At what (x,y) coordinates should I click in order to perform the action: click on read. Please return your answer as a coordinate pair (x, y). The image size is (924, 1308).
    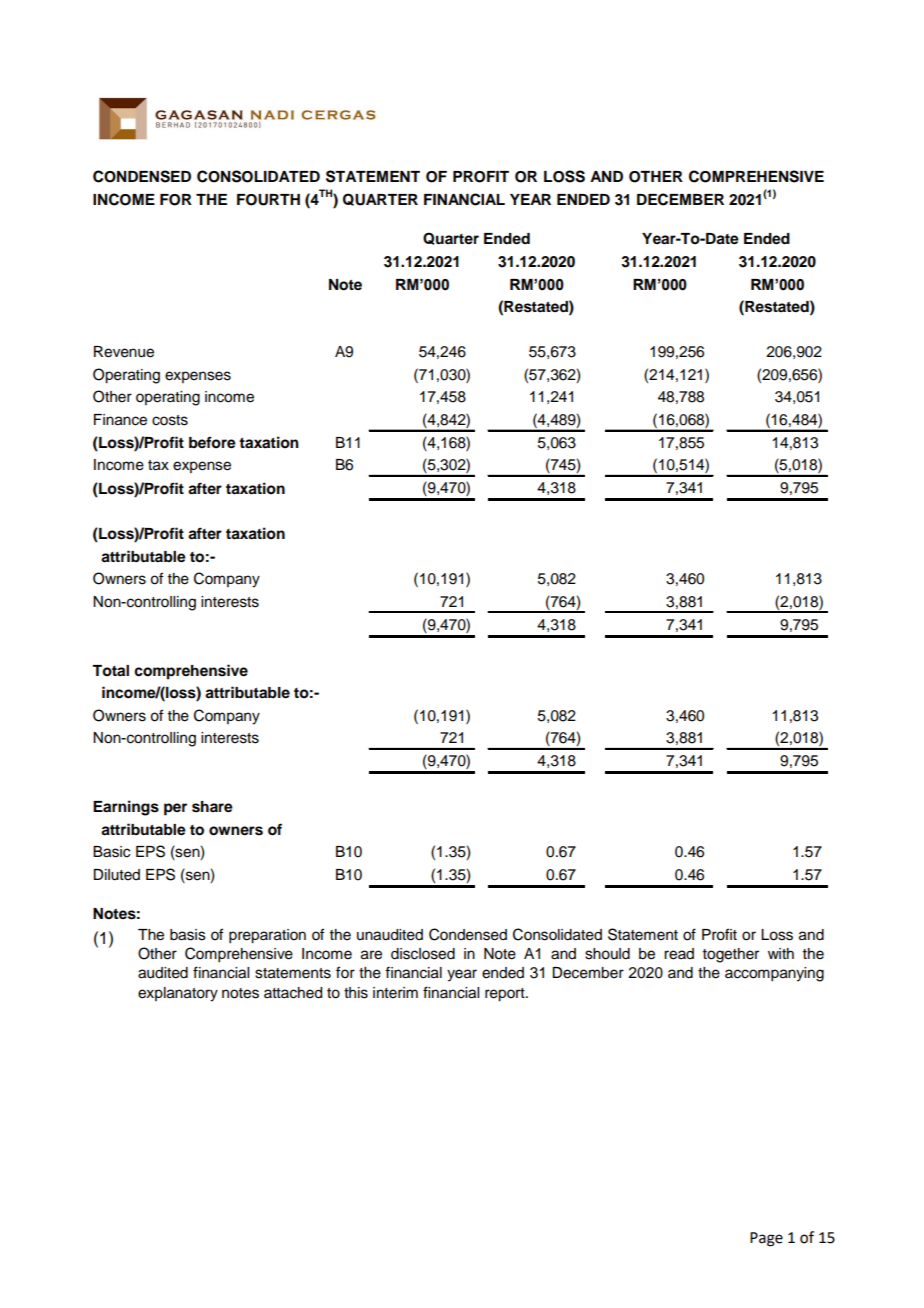
    Looking at the image, I should click on (679, 954).
